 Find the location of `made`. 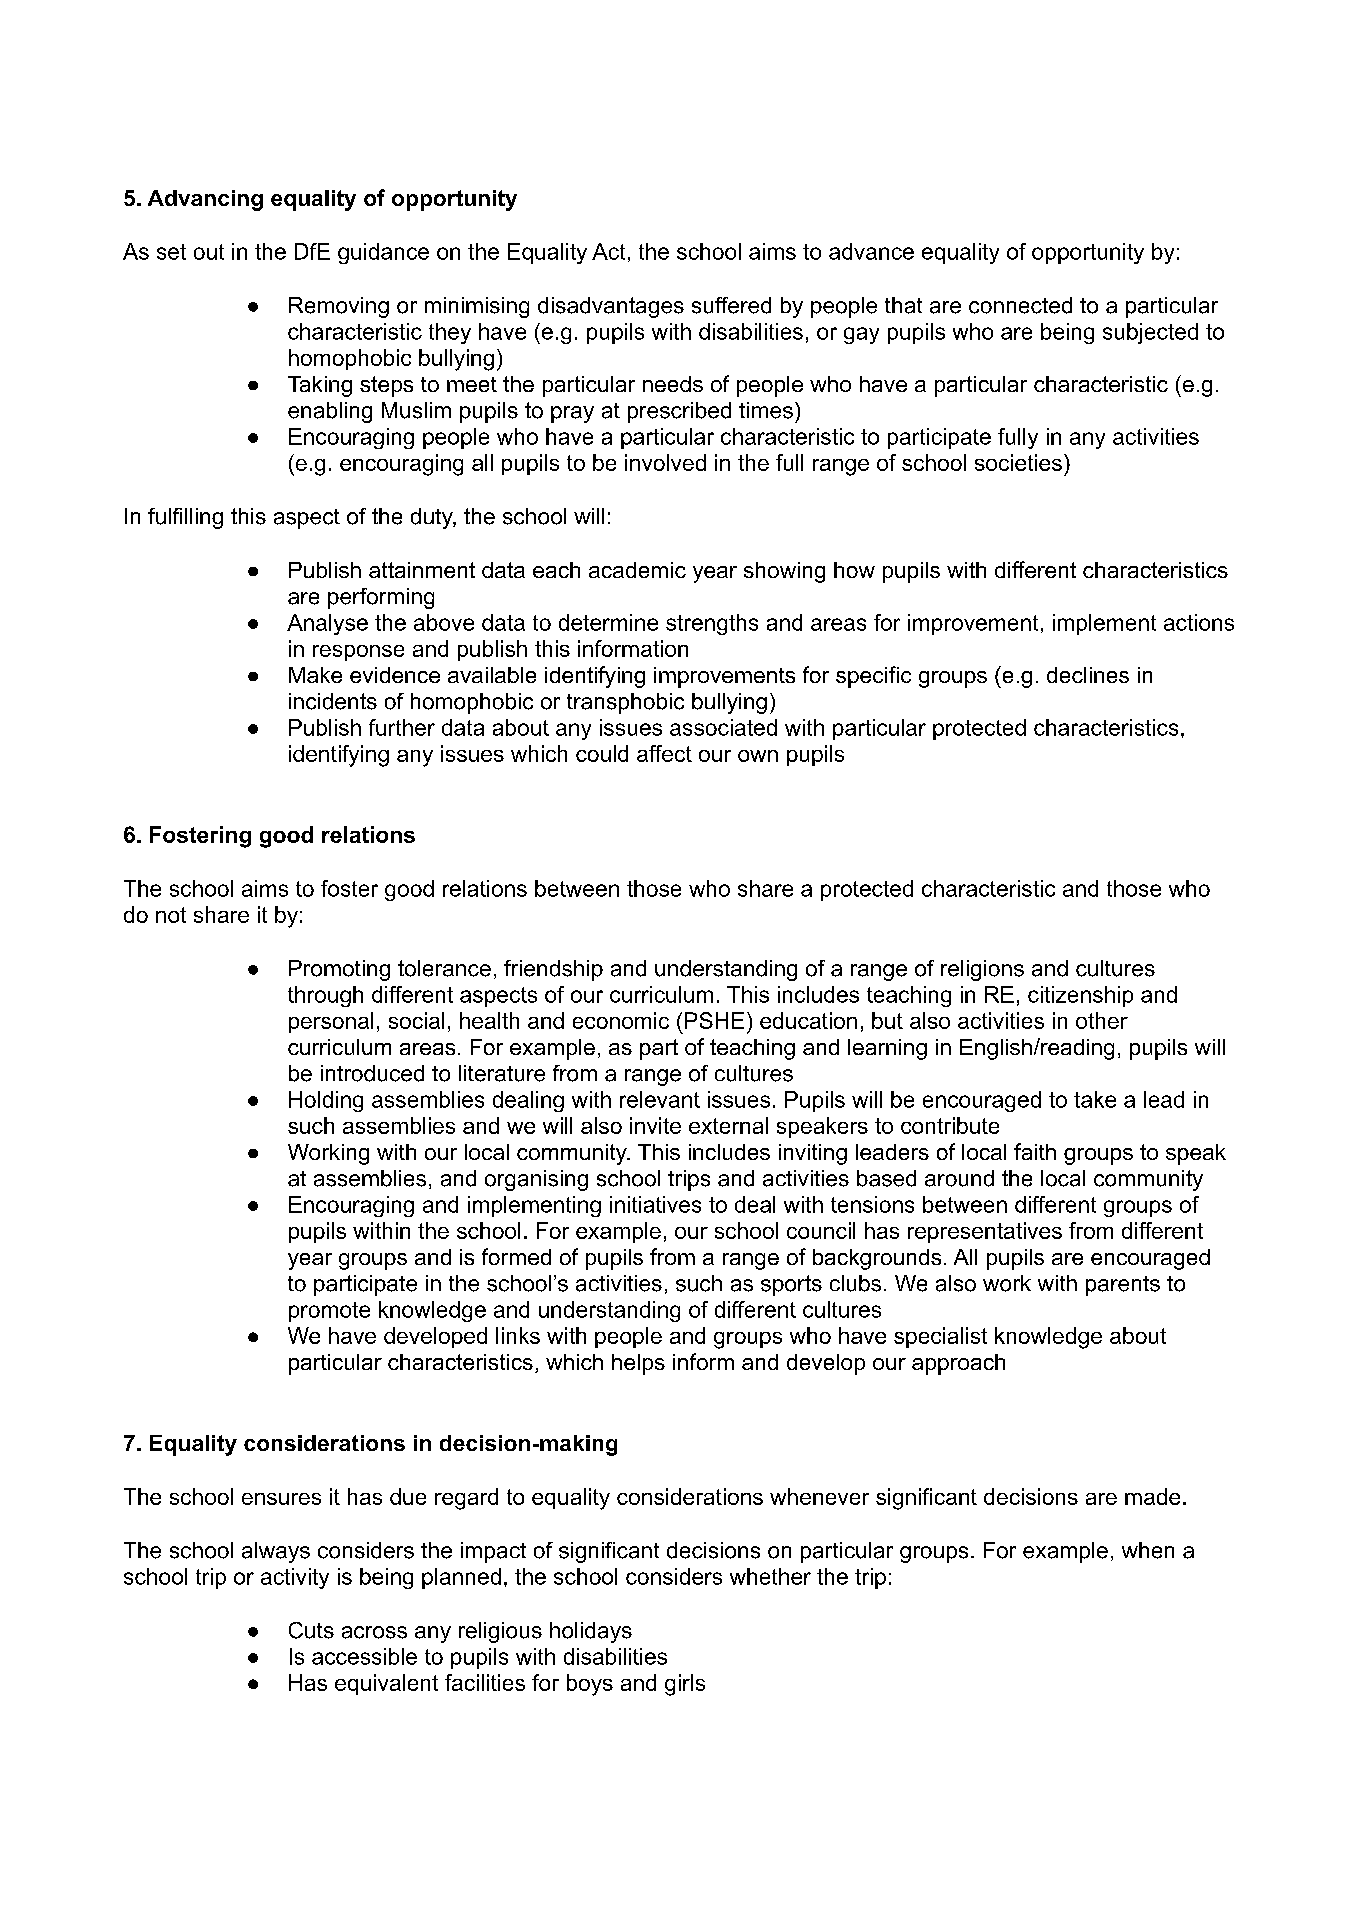

made is located at coordinates (1152, 1496).
